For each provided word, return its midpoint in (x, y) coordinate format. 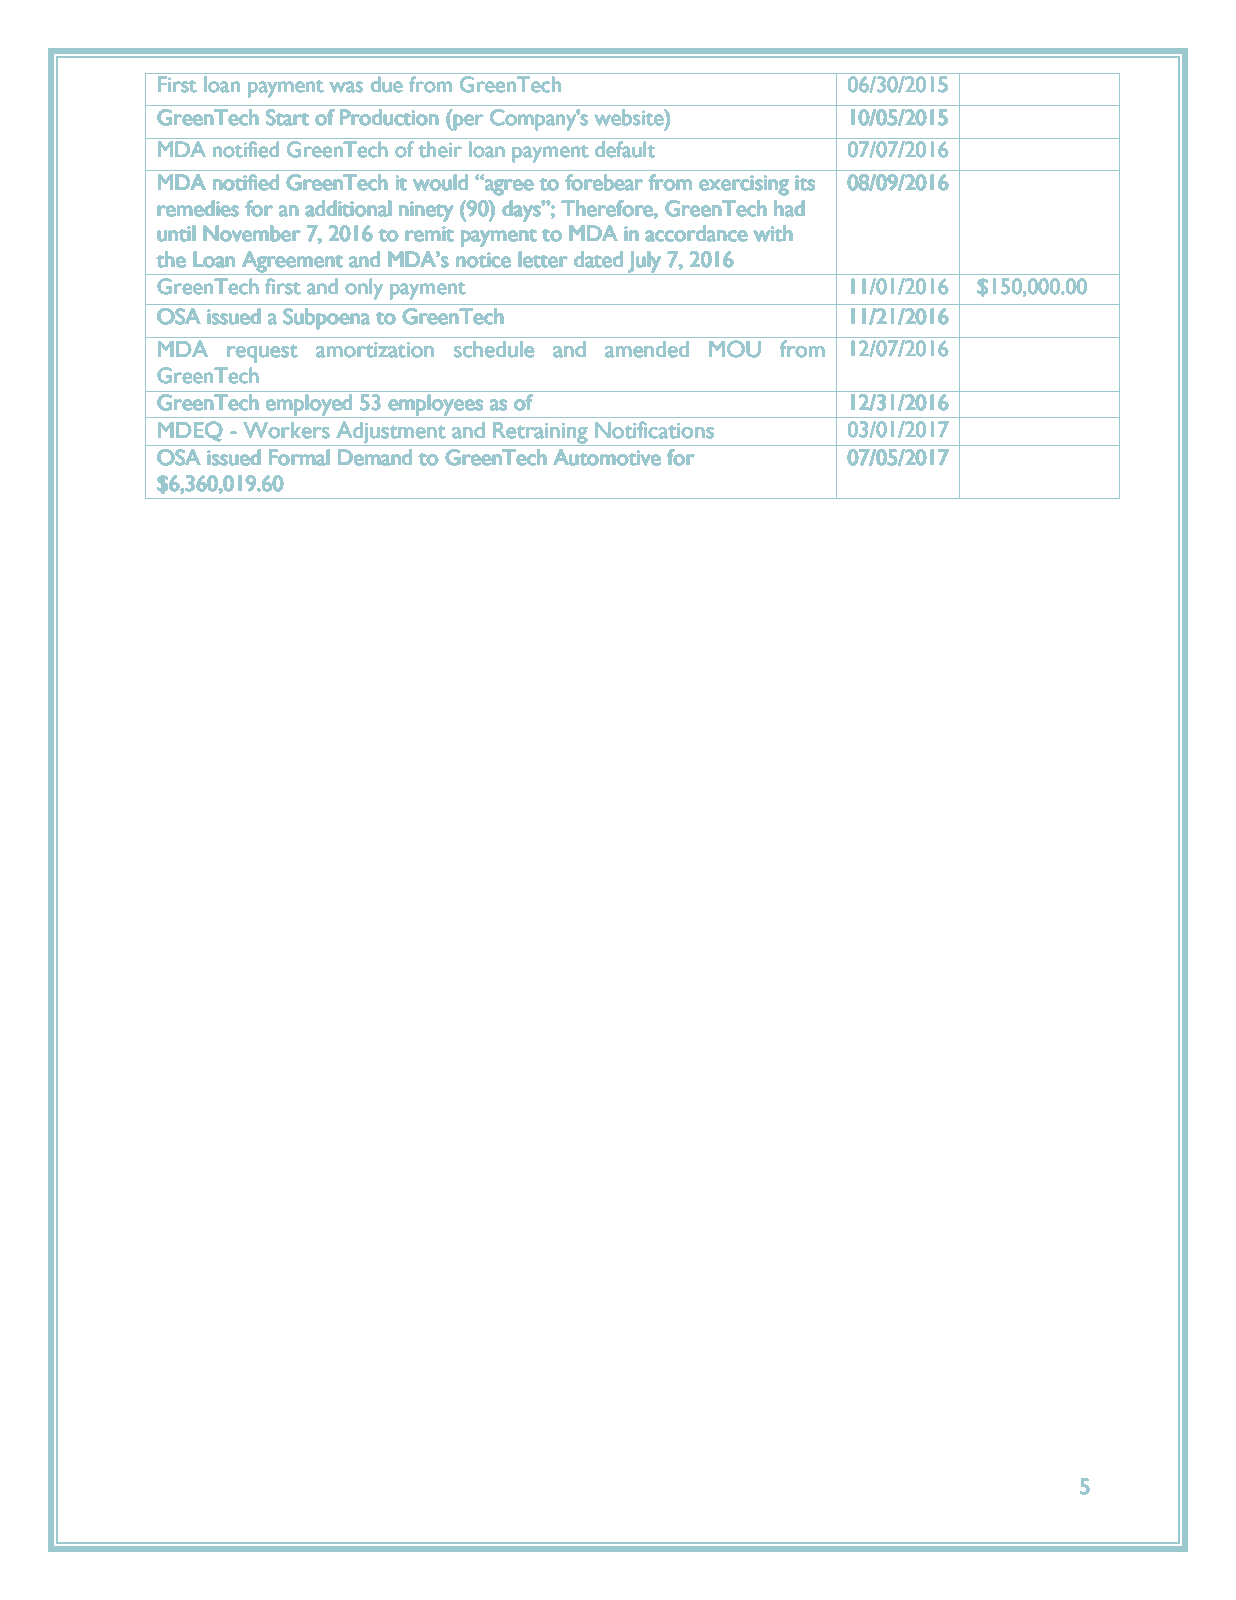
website (630, 117)
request (262, 353)
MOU (735, 349)
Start (287, 117)
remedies (198, 208)
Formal (299, 457)
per (468, 122)
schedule (494, 349)
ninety (426, 212)
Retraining (540, 433)
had (789, 208)
